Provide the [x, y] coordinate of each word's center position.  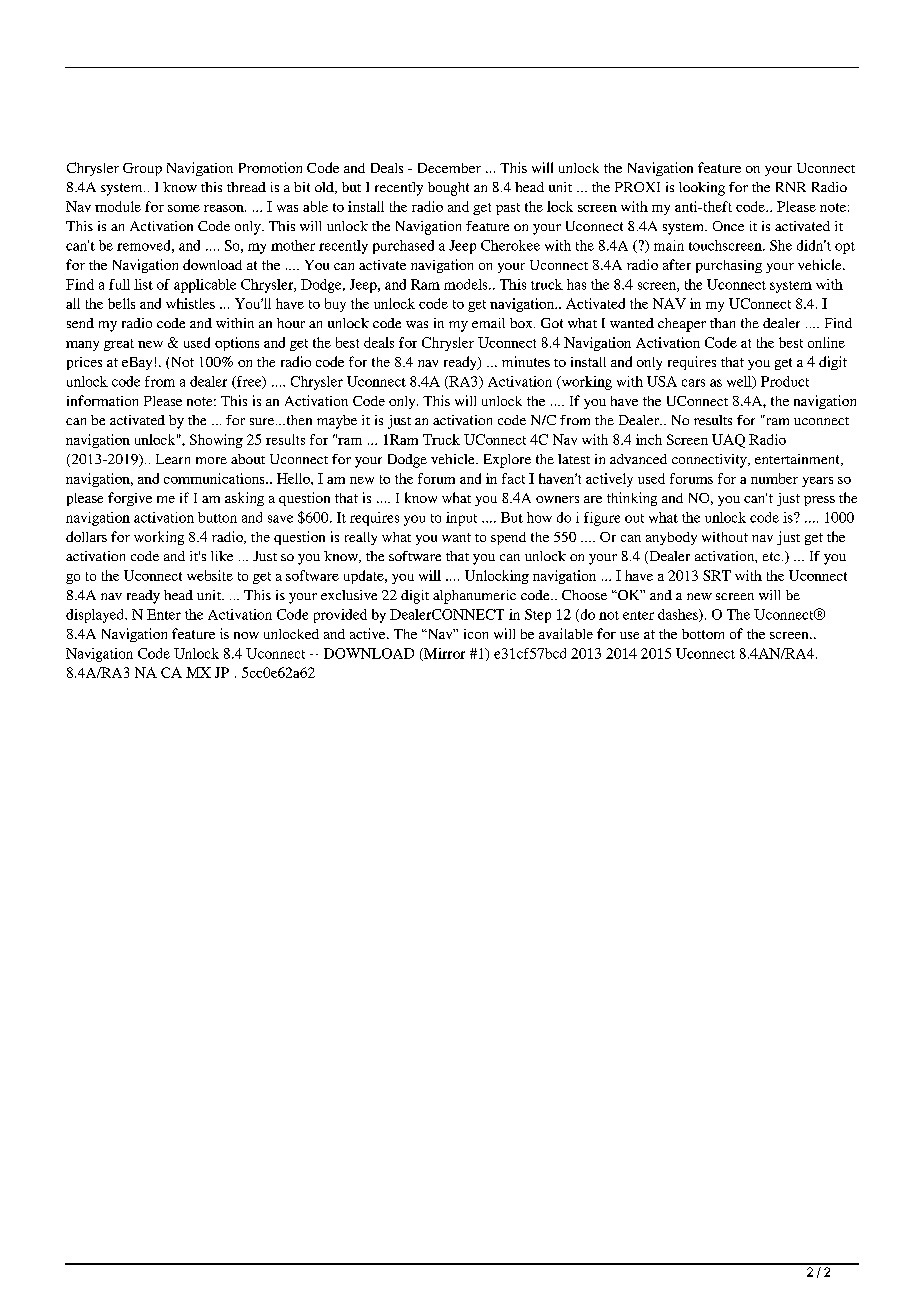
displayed [96, 616]
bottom [703, 634]
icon [476, 634]
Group [142, 169]
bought [448, 189]
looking [702, 189]
